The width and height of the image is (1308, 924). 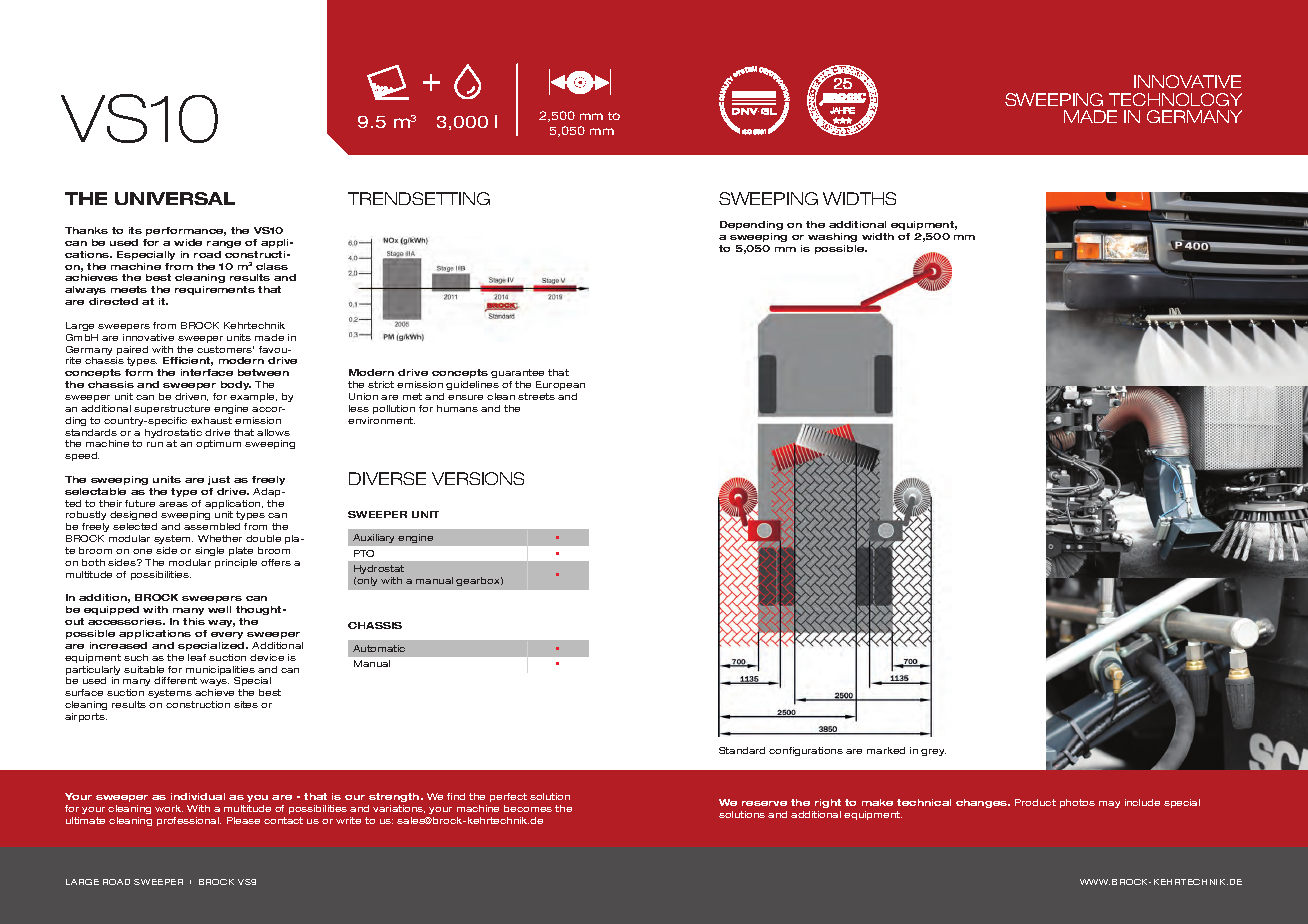 What do you see at coordinates (536, 396) in the image?
I see `streets` at bounding box center [536, 396].
